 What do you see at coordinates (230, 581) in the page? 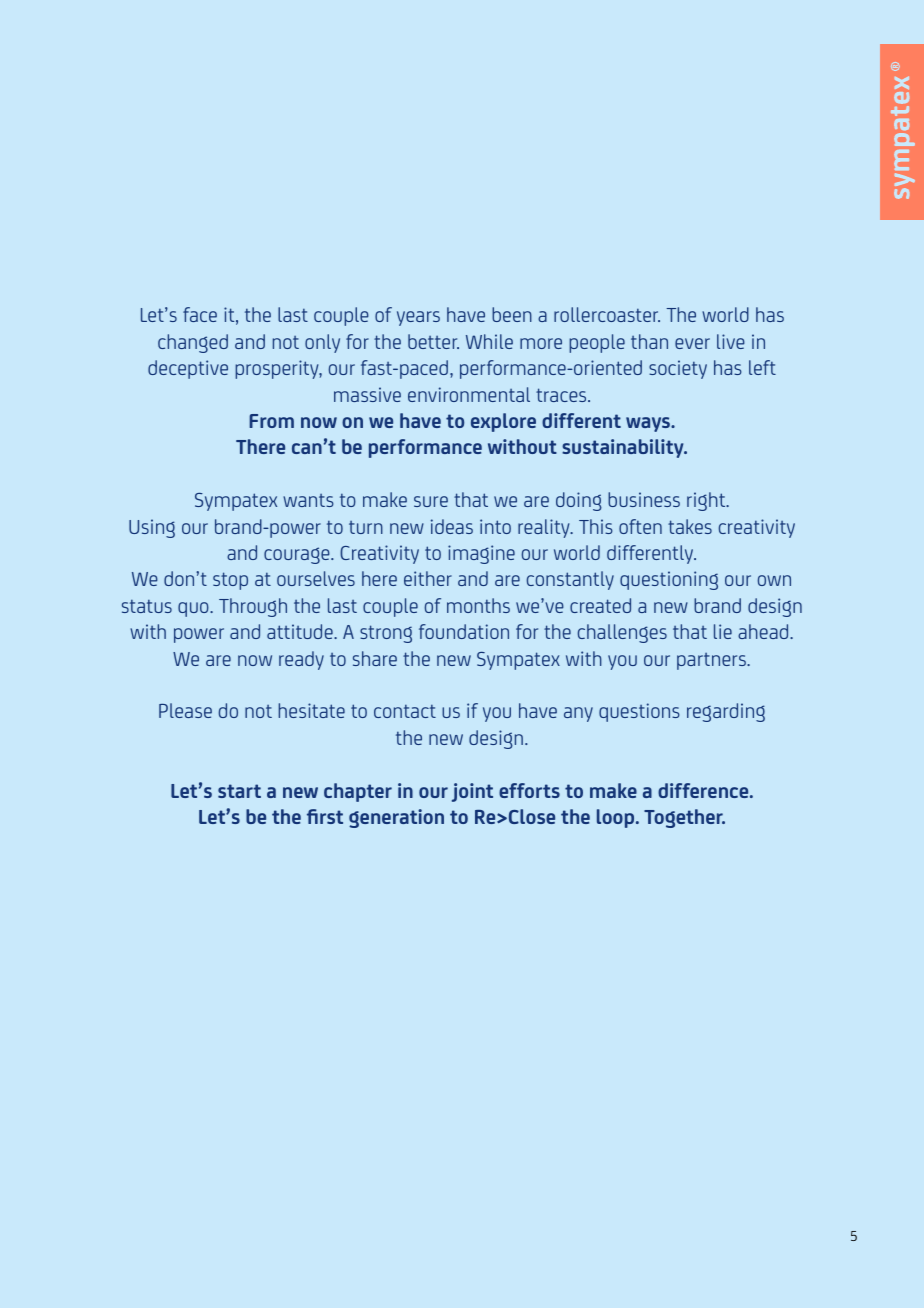
I see `stop` at bounding box center [230, 581].
